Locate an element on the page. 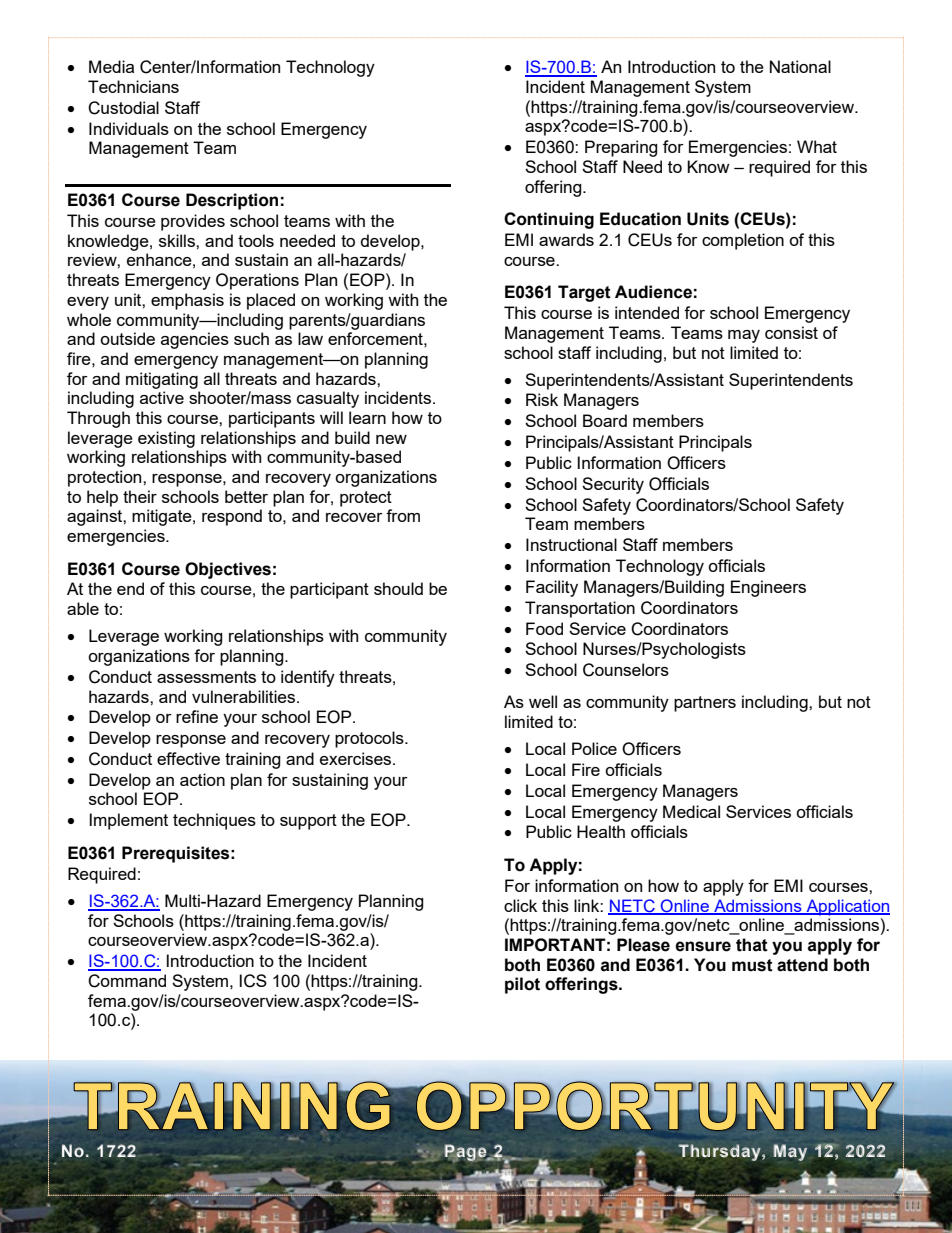  Risk is located at coordinates (542, 399).
